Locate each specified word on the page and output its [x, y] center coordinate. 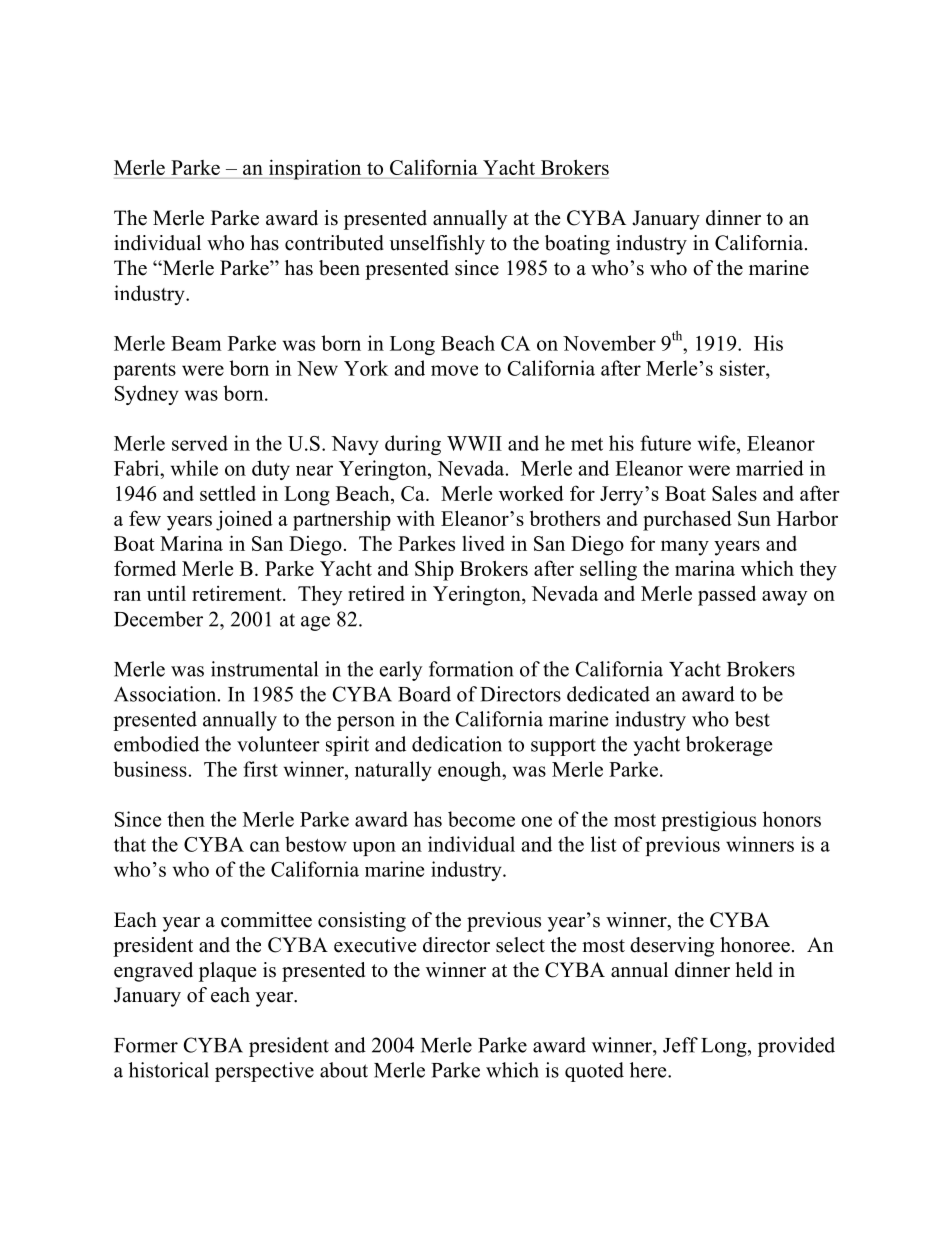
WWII [474, 443]
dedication [457, 744]
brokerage [729, 746]
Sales [734, 493]
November [609, 343]
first [260, 769]
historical [169, 1070]
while [194, 468]
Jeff [680, 1045]
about [344, 1070]
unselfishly [437, 245]
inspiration [315, 169]
